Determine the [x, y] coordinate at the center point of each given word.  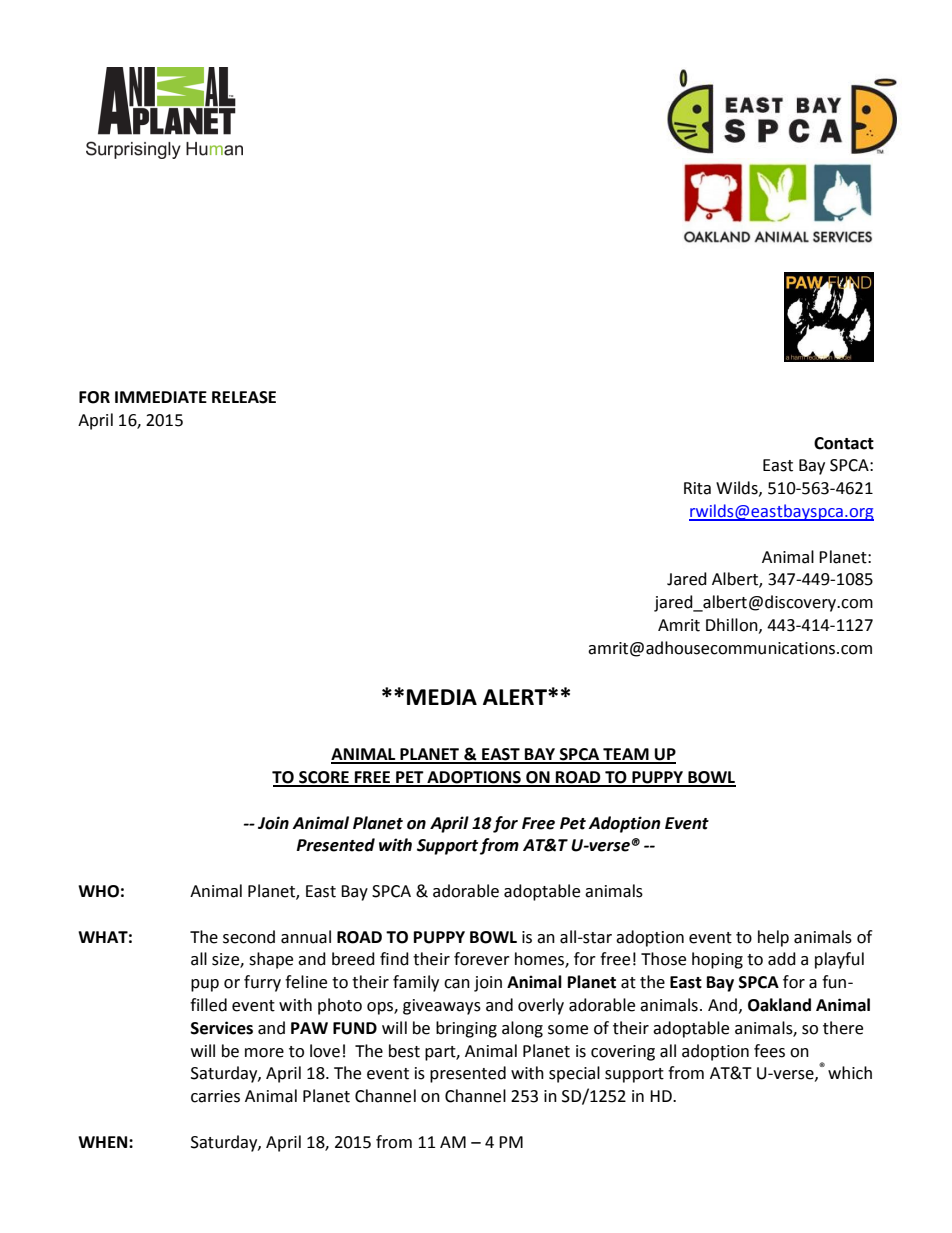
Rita [697, 488]
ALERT [516, 697]
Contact [844, 443]
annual [306, 937]
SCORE [324, 778]
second [249, 937]
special [574, 1074]
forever [482, 959]
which [850, 1073]
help [773, 938]
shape [271, 960]
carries [215, 1096]
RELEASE [244, 397]
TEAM [626, 755]
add [782, 959]
